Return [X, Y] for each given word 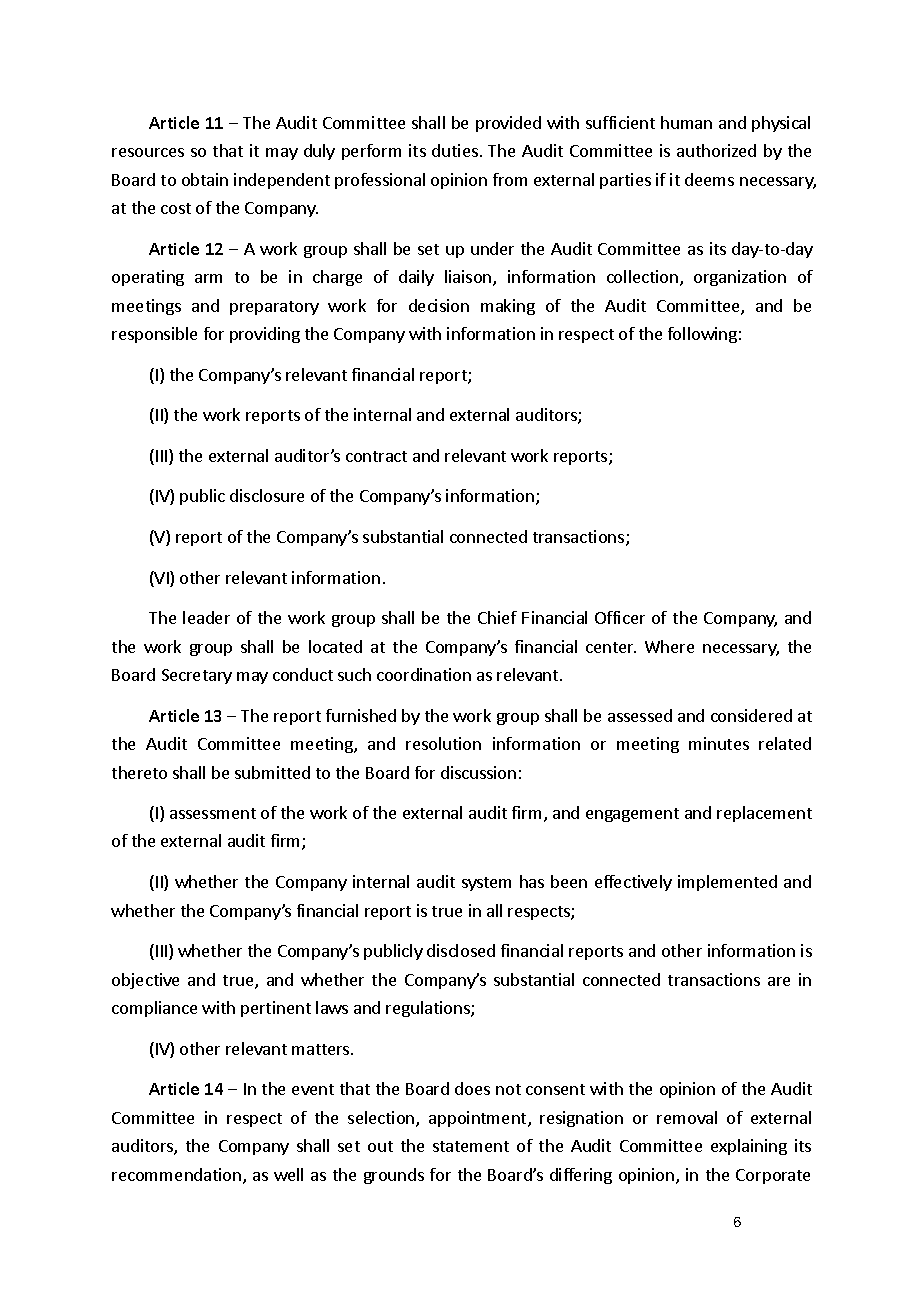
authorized [716, 150]
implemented [727, 883]
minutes [719, 743]
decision [439, 305]
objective [145, 981]
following [702, 335]
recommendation [176, 1174]
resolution [443, 743]
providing [265, 335]
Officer [620, 617]
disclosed [461, 950]
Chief [497, 617]
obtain [205, 179]
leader [206, 617]
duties [455, 150]
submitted [272, 772]
